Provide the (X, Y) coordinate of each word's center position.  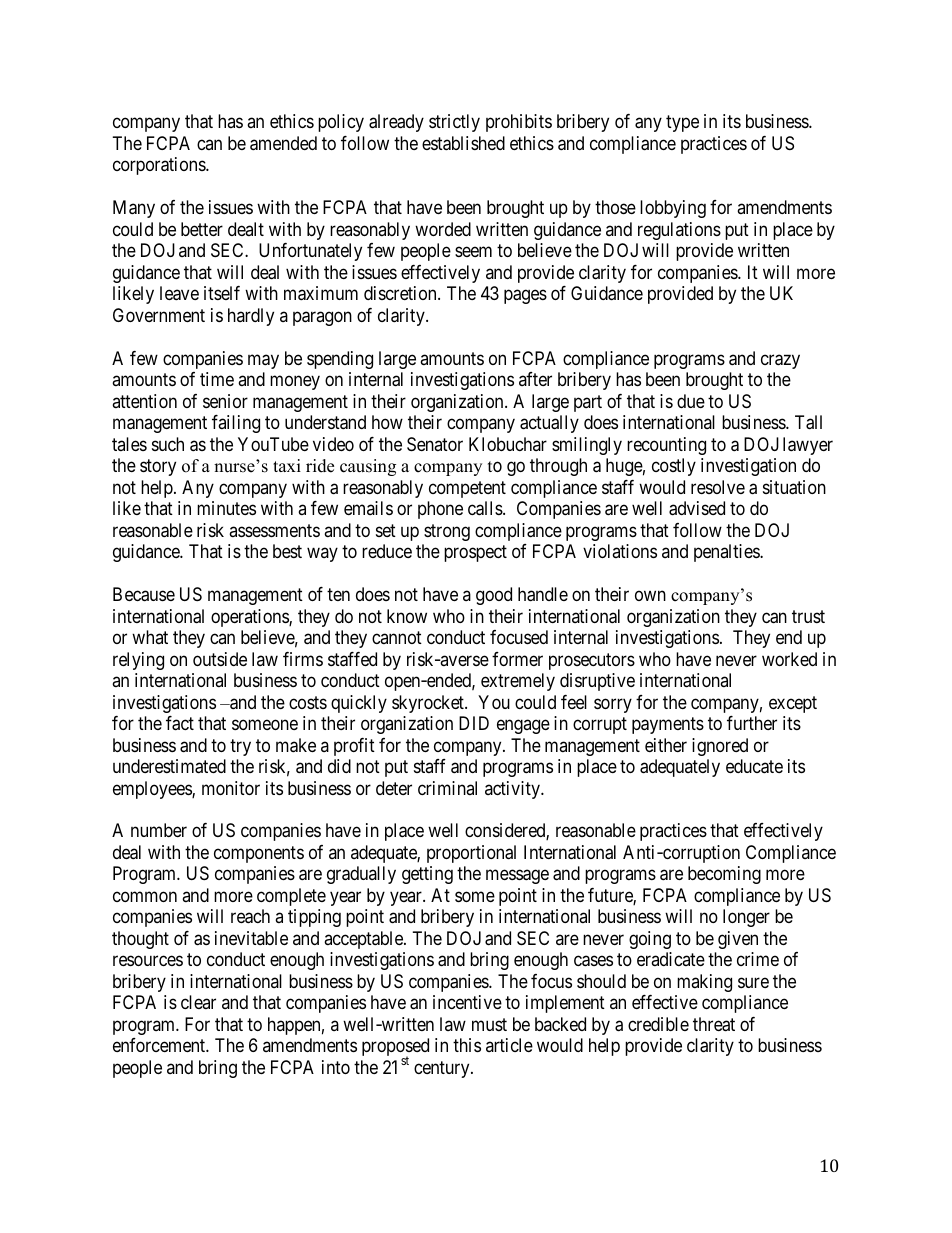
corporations (160, 166)
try (240, 747)
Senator (435, 444)
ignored (720, 747)
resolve (718, 487)
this (467, 1045)
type (682, 124)
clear (198, 1002)
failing (236, 424)
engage (523, 727)
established (463, 143)
